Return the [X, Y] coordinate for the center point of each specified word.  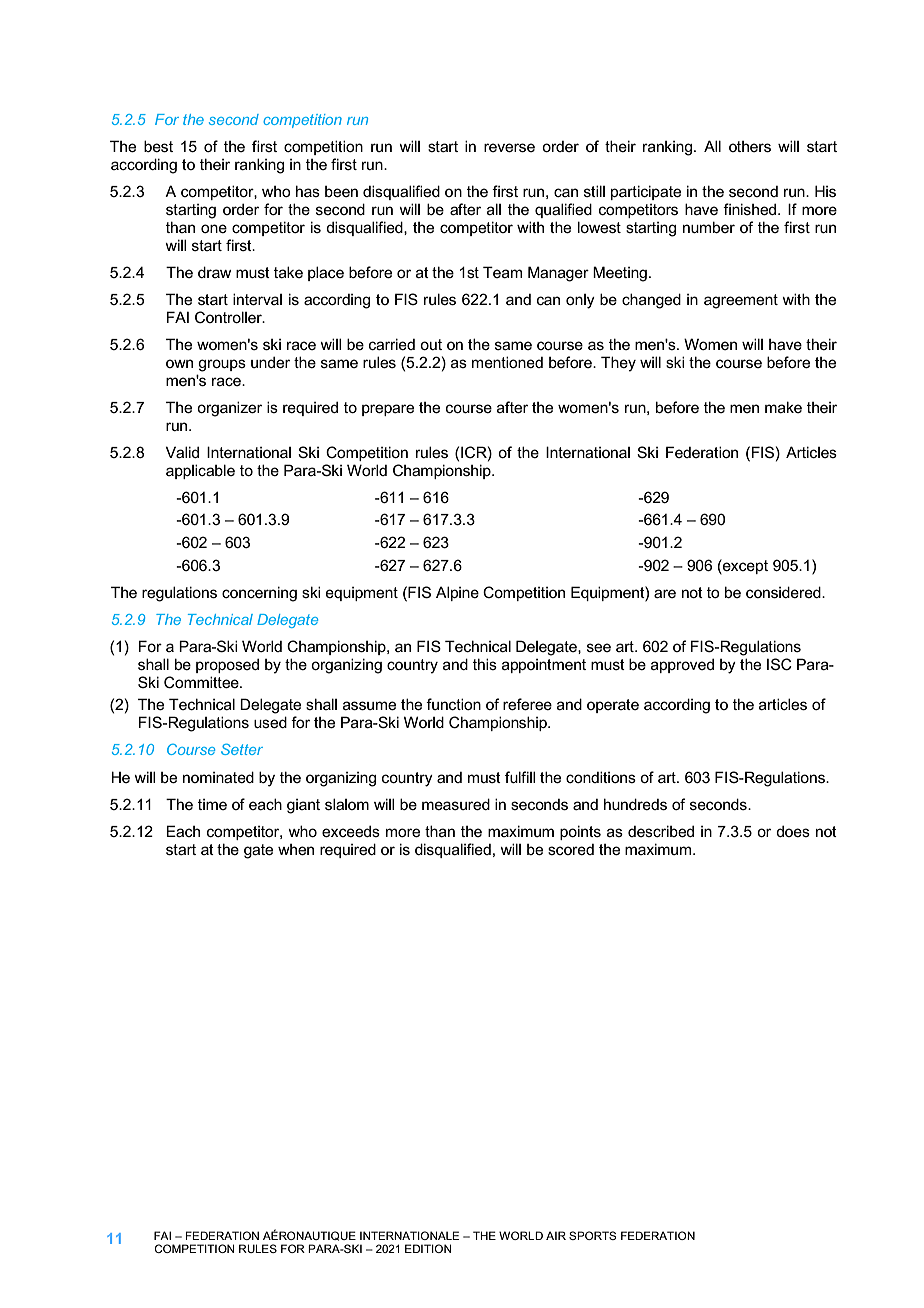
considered [784, 592]
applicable [200, 471]
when [296, 849]
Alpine [457, 593]
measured [456, 804]
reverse [509, 147]
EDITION [428, 1248]
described [661, 831]
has [308, 191]
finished [751, 209]
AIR [556, 1235]
